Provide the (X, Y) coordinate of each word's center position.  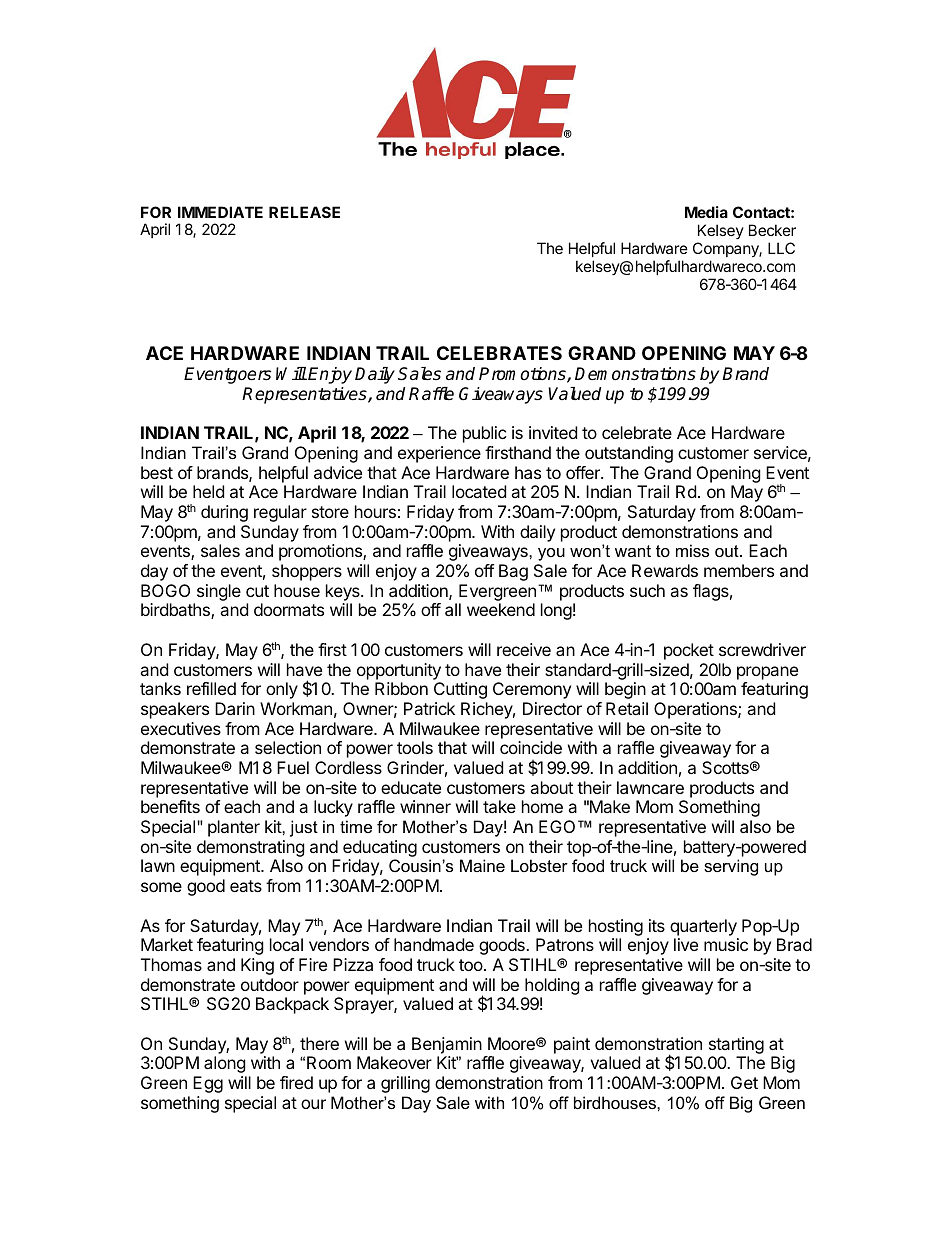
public (485, 434)
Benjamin (447, 1045)
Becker (772, 230)
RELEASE (304, 212)
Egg (208, 1084)
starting (736, 1045)
